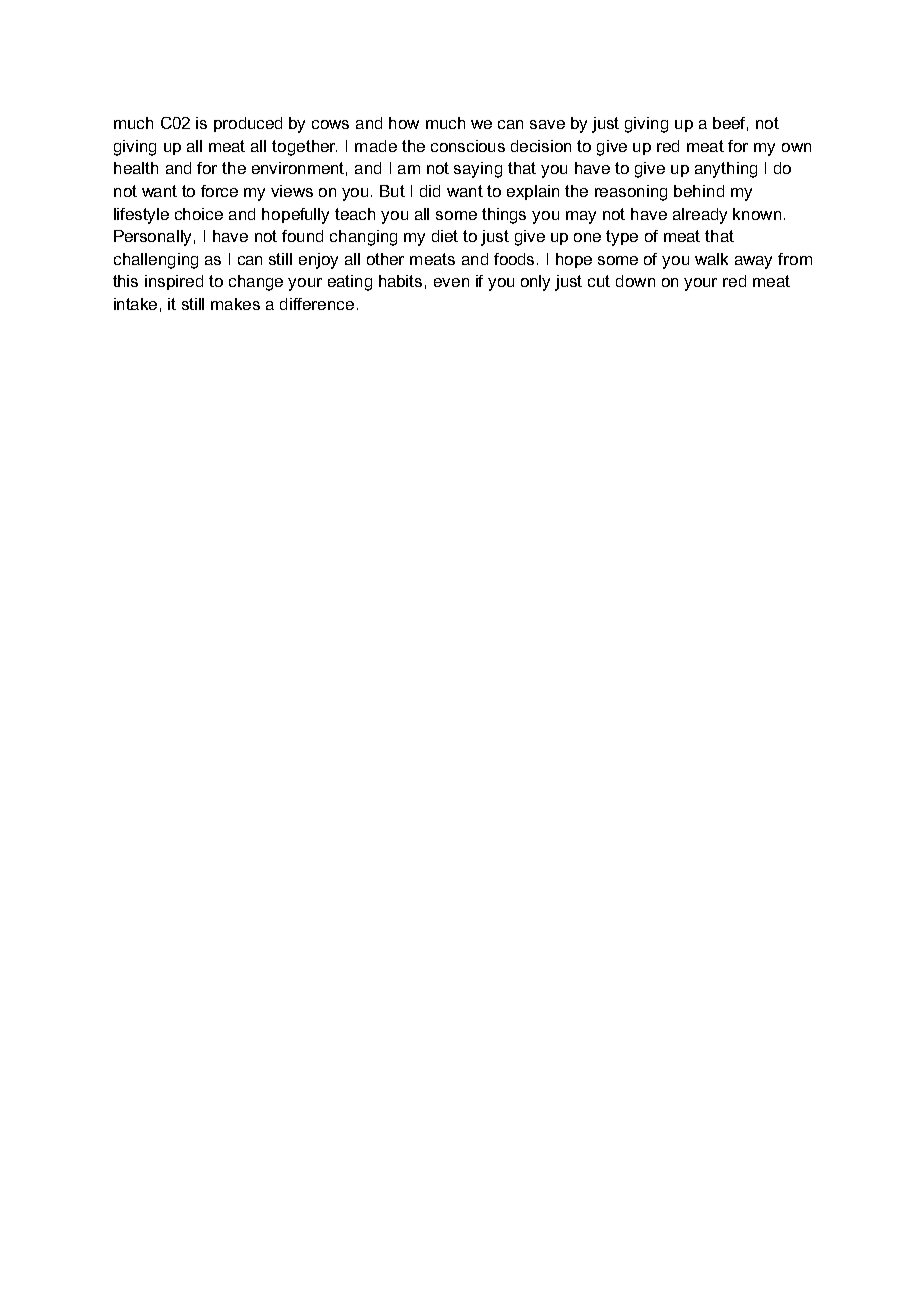 Image resolution: width=924 pixels, height=1308 pixels. What do you see at coordinates (404, 123) in the image?
I see `how` at bounding box center [404, 123].
